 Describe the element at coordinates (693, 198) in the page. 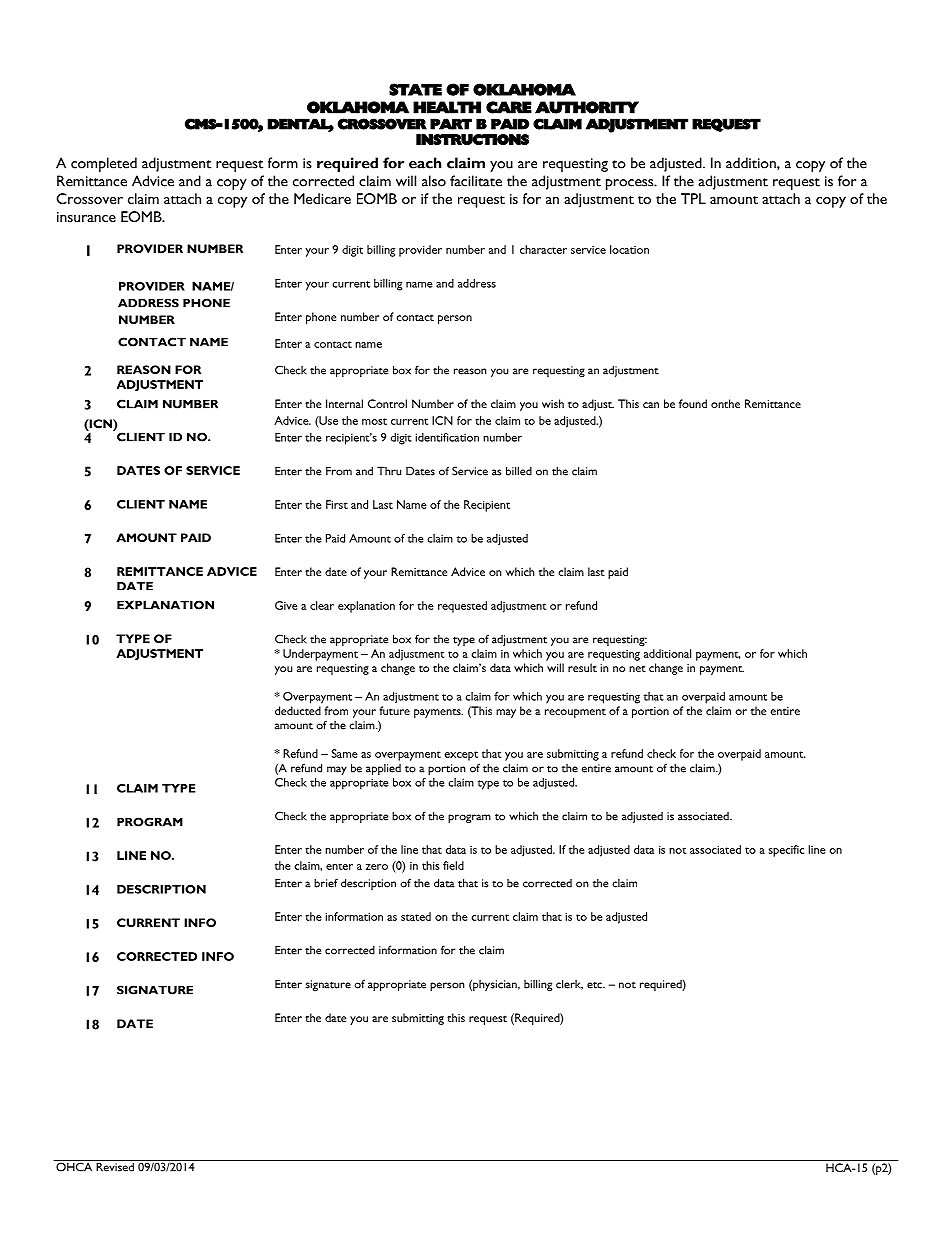

I see `TPL` at that location.
